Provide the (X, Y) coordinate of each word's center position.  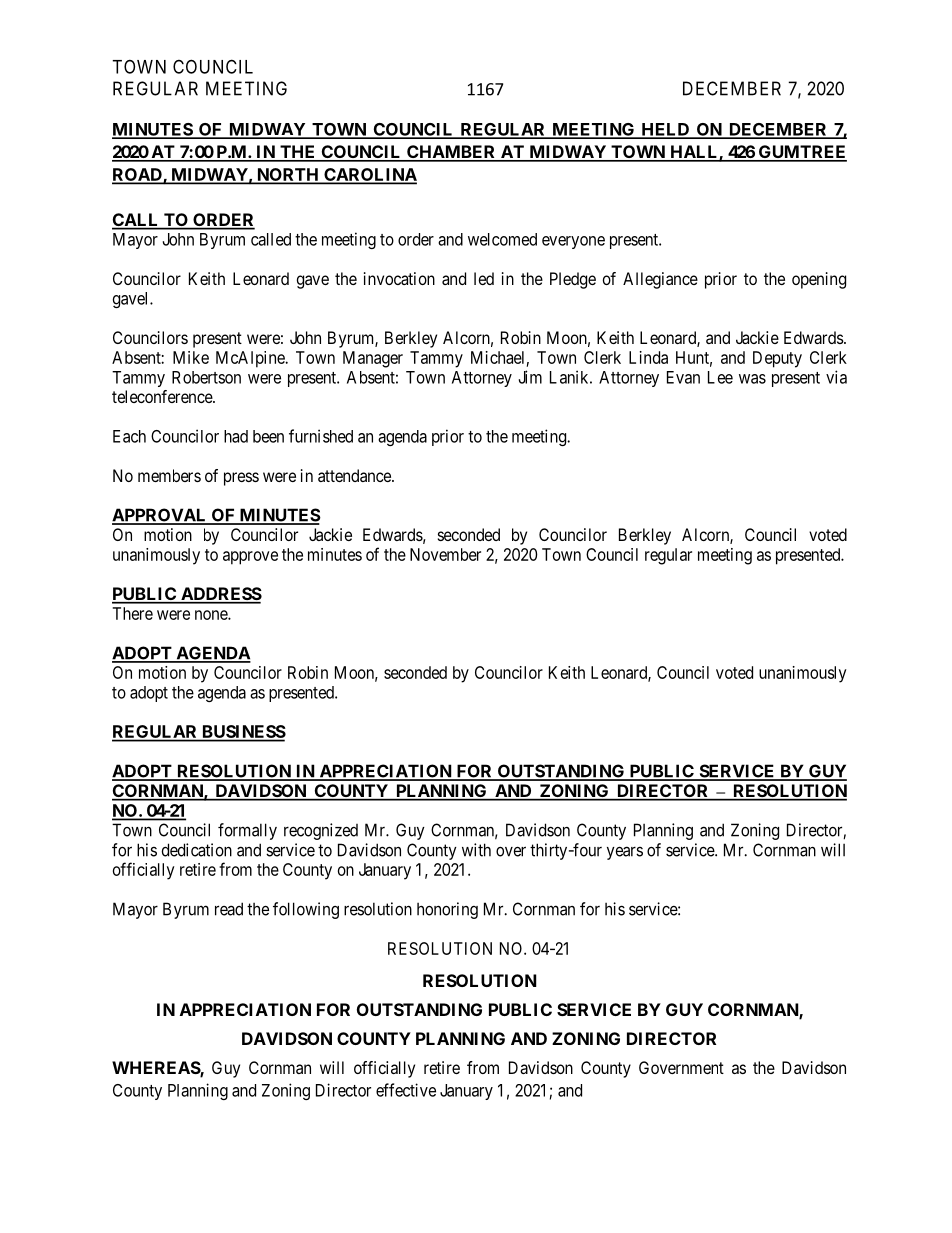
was (752, 379)
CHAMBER (451, 153)
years (625, 853)
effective (406, 1090)
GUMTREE (801, 153)
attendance (355, 475)
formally (247, 831)
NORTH (287, 175)
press (241, 479)
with (476, 850)
